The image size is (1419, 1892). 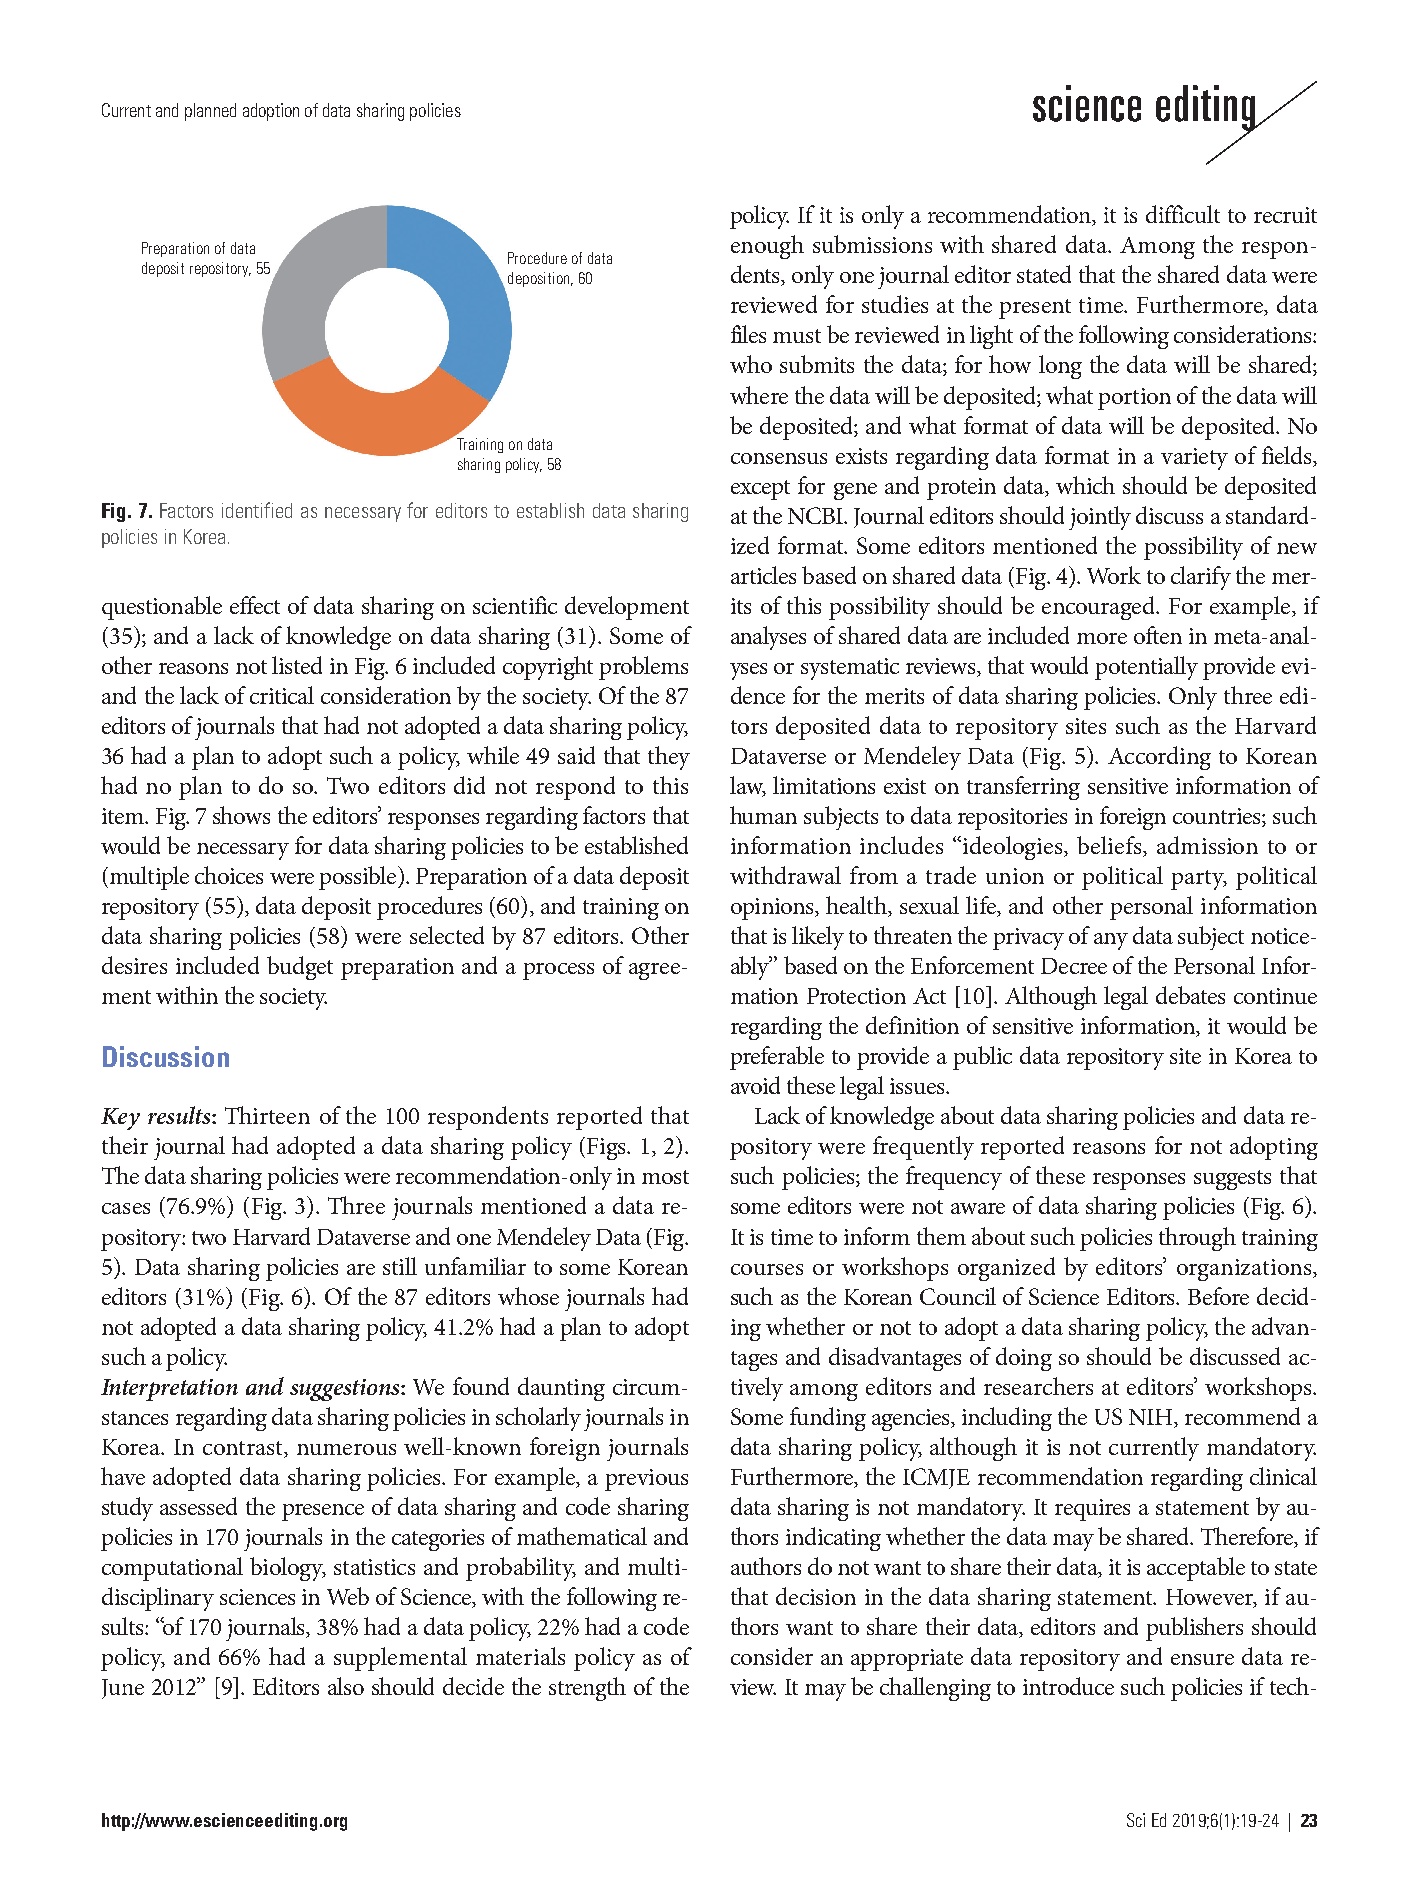 What do you see at coordinates (767, 247) in the image?
I see `enough` at bounding box center [767, 247].
